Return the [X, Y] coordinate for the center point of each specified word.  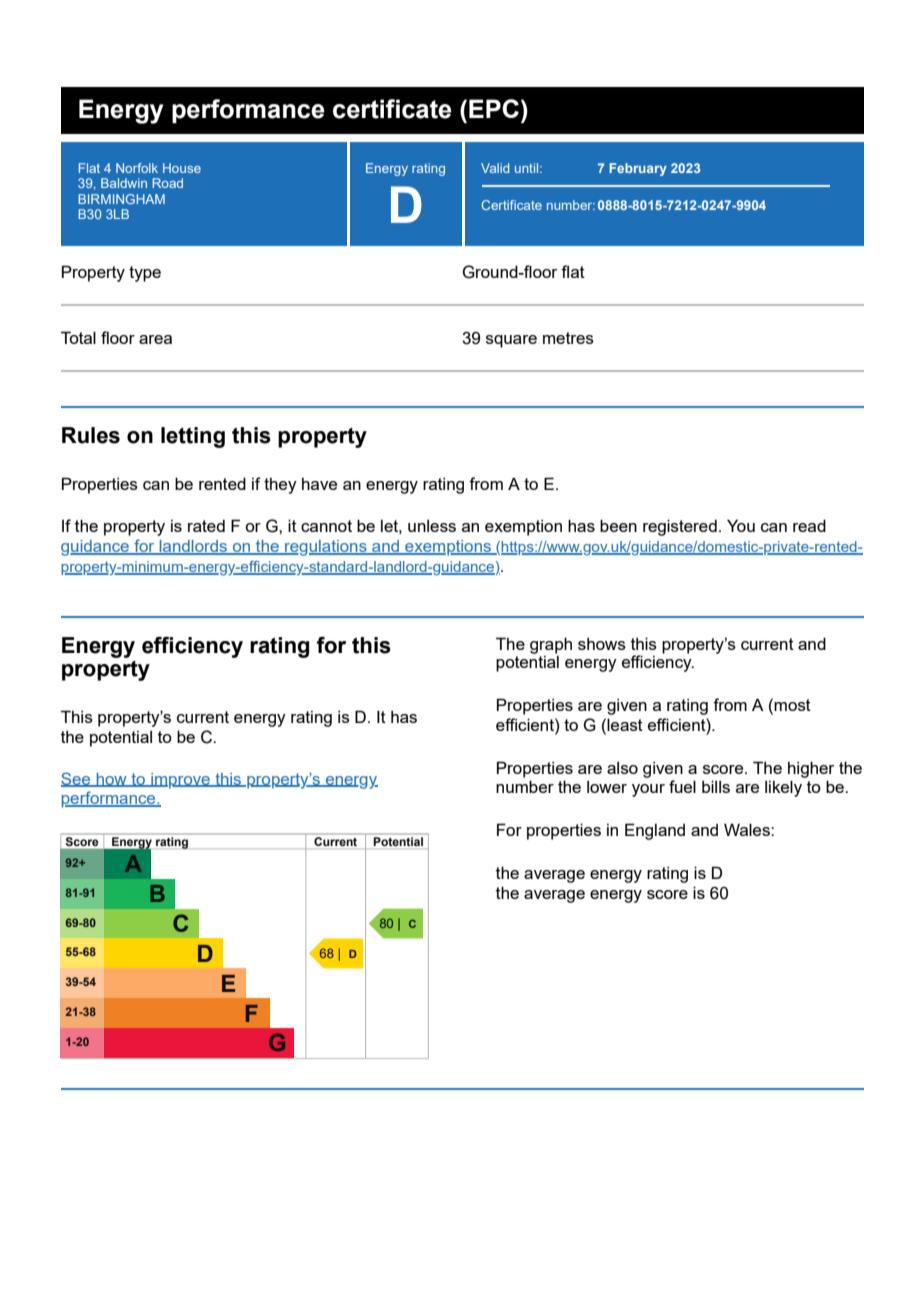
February [638, 169]
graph [551, 645]
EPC [494, 108]
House [182, 168]
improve [180, 781]
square [511, 341]
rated [206, 526]
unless [432, 526]
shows [602, 644]
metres [568, 338]
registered [680, 527]
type [145, 274]
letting [193, 437]
